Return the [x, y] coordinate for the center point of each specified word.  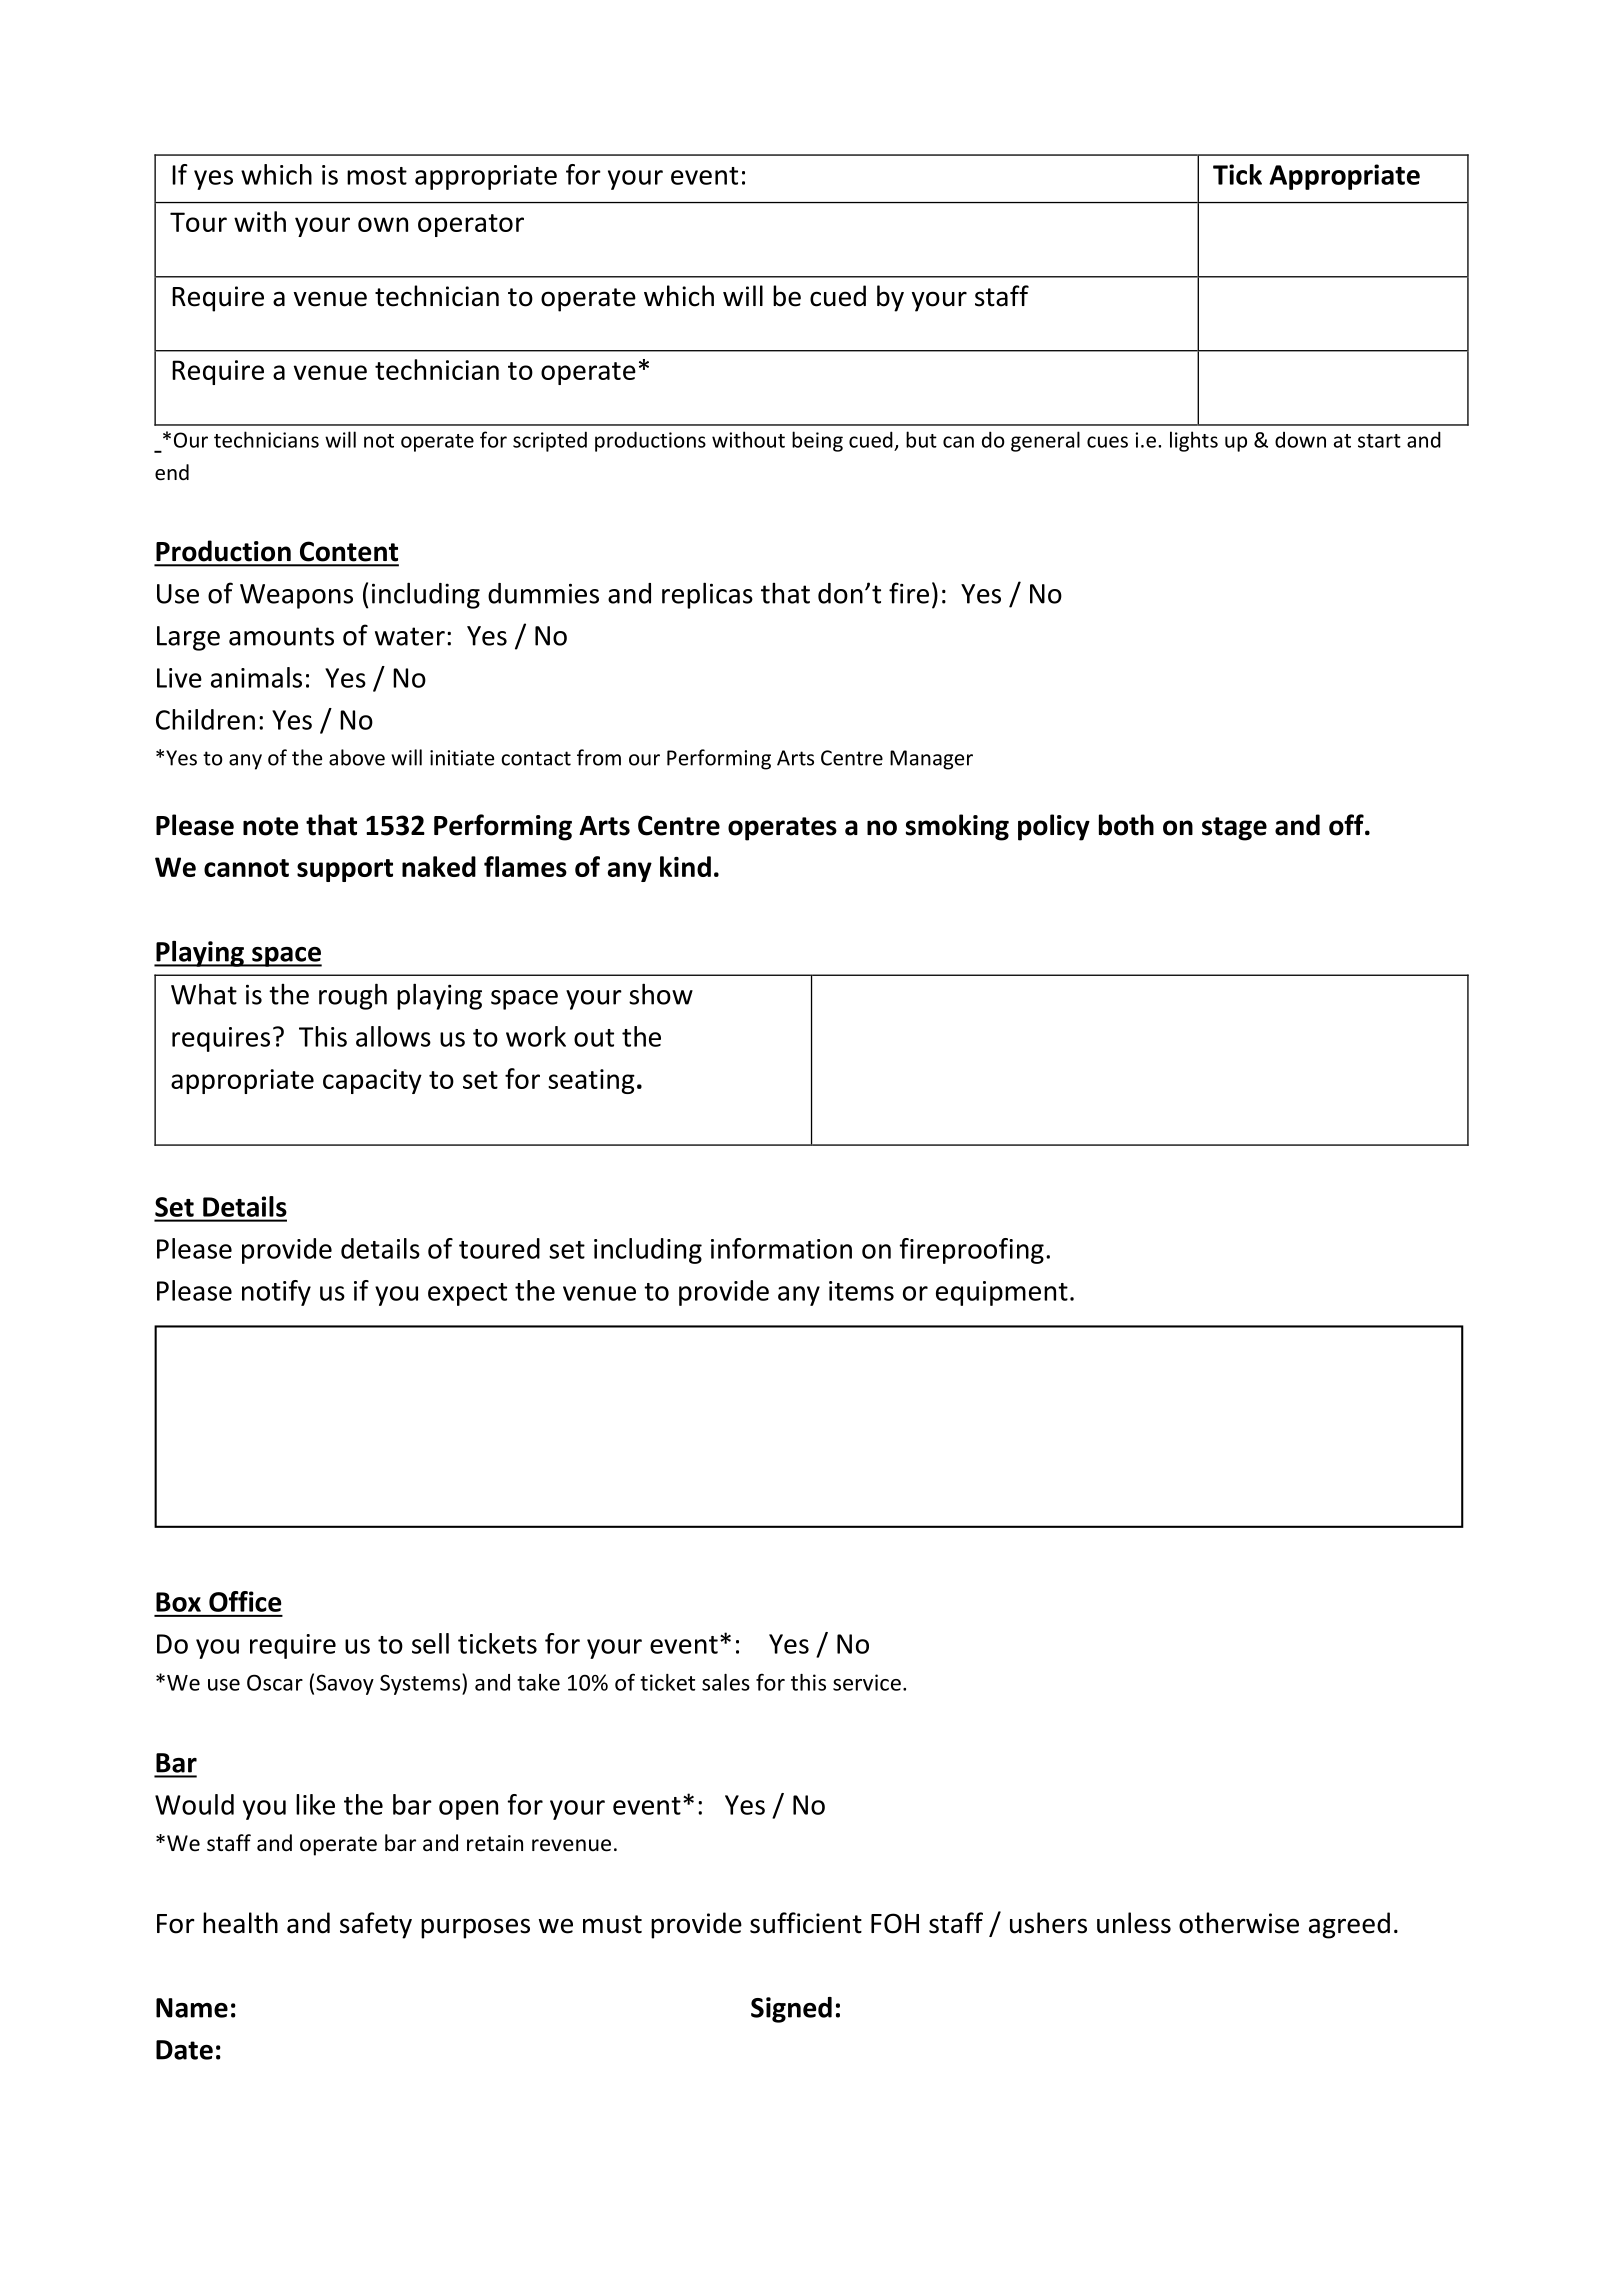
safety [376, 1925]
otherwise [1239, 1923]
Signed [791, 2010]
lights [1194, 441]
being [817, 441]
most [377, 176]
